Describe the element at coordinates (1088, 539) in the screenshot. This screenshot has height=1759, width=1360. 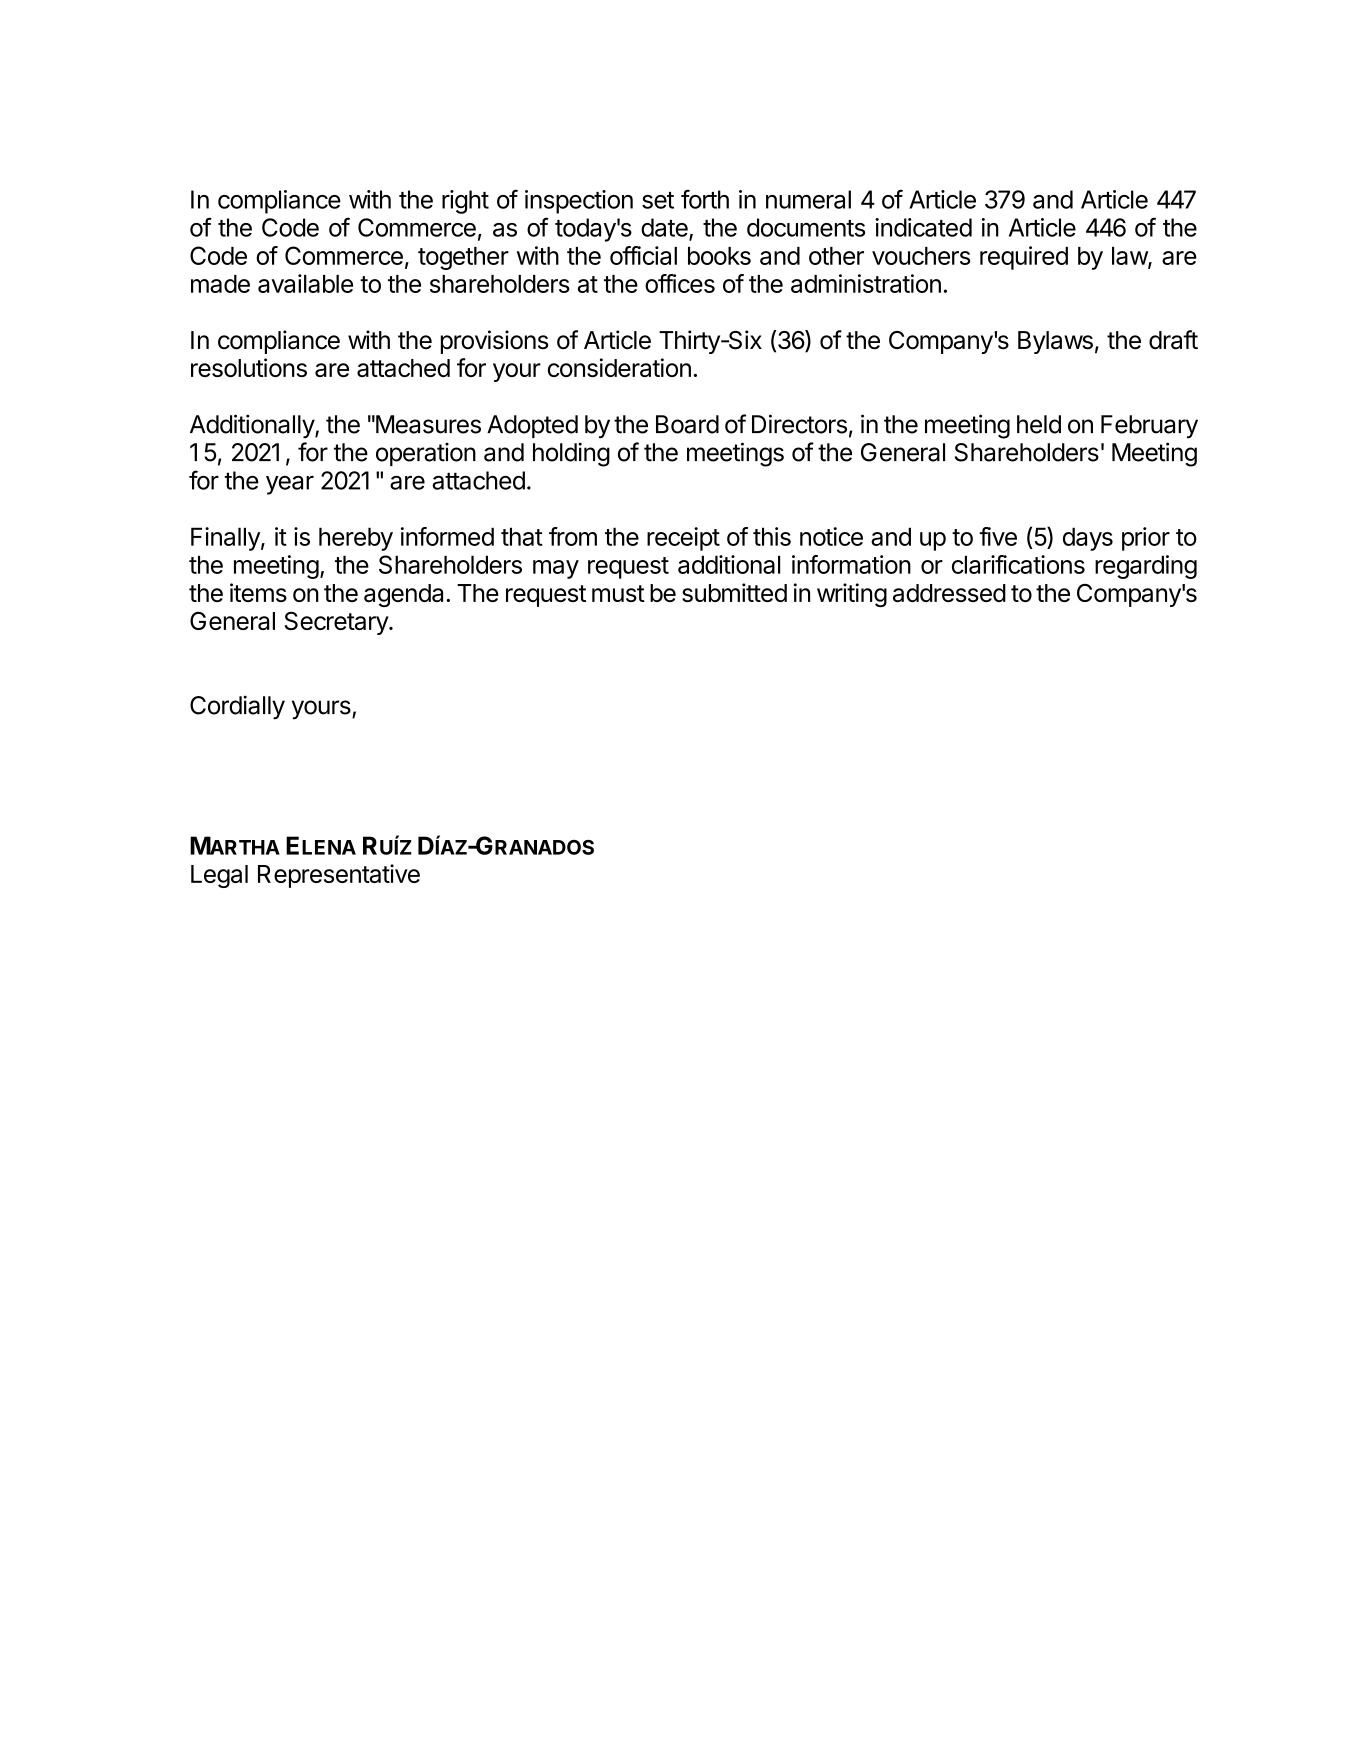
I see `days` at that location.
